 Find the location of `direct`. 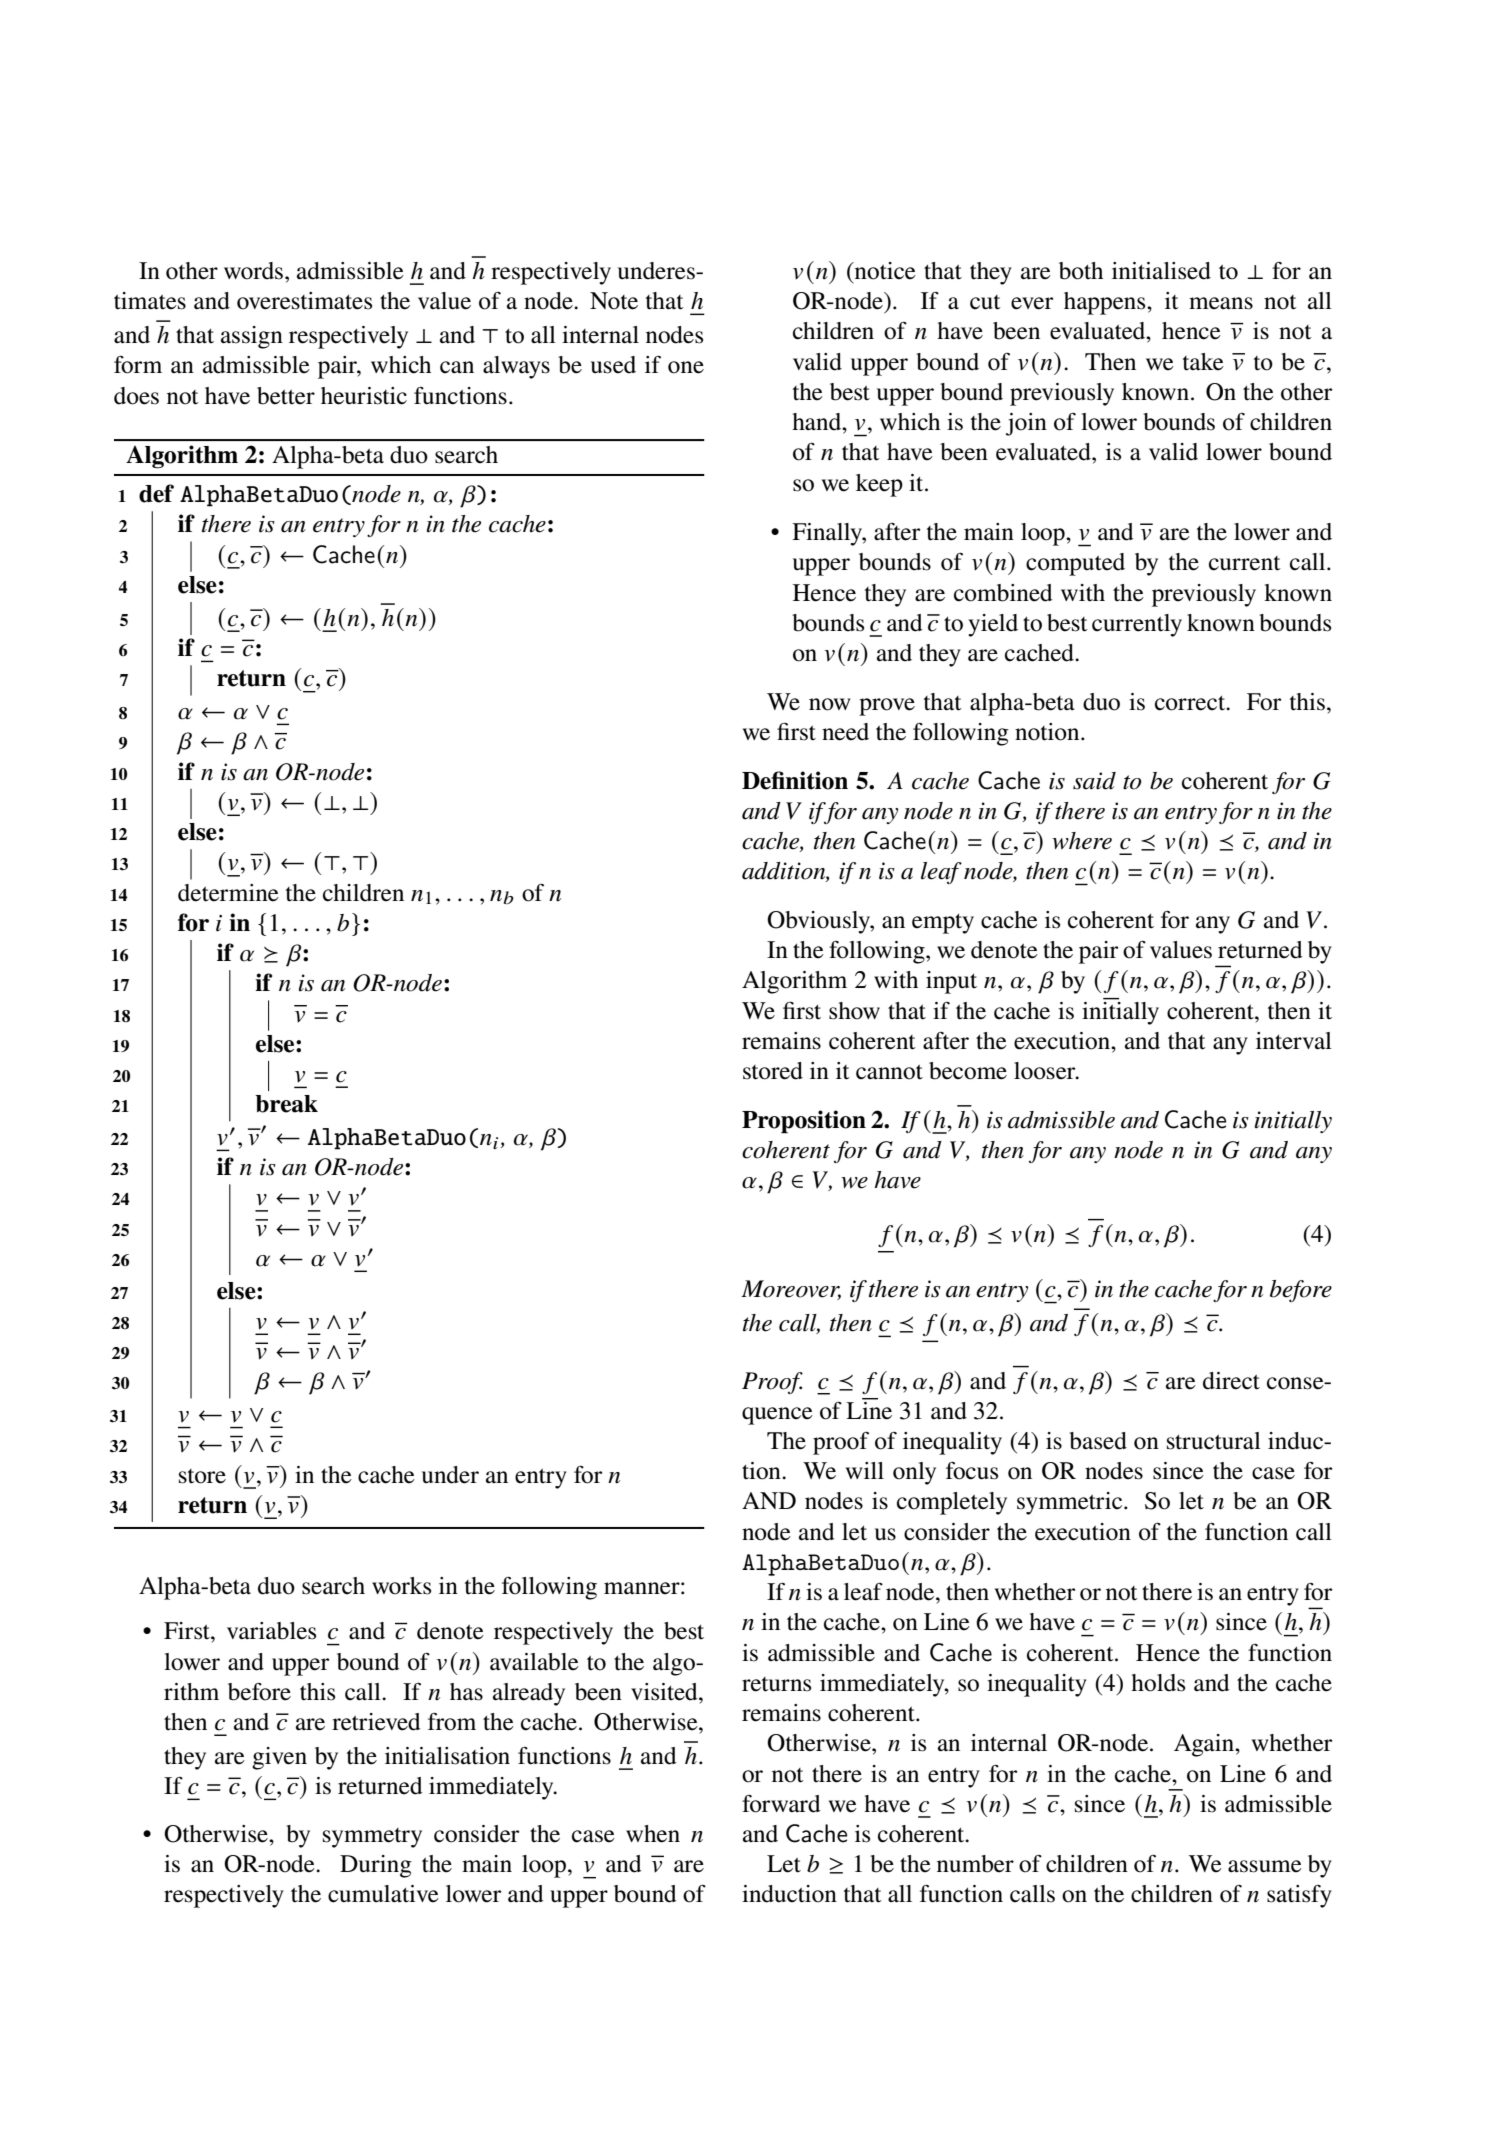

direct is located at coordinates (1231, 1381).
